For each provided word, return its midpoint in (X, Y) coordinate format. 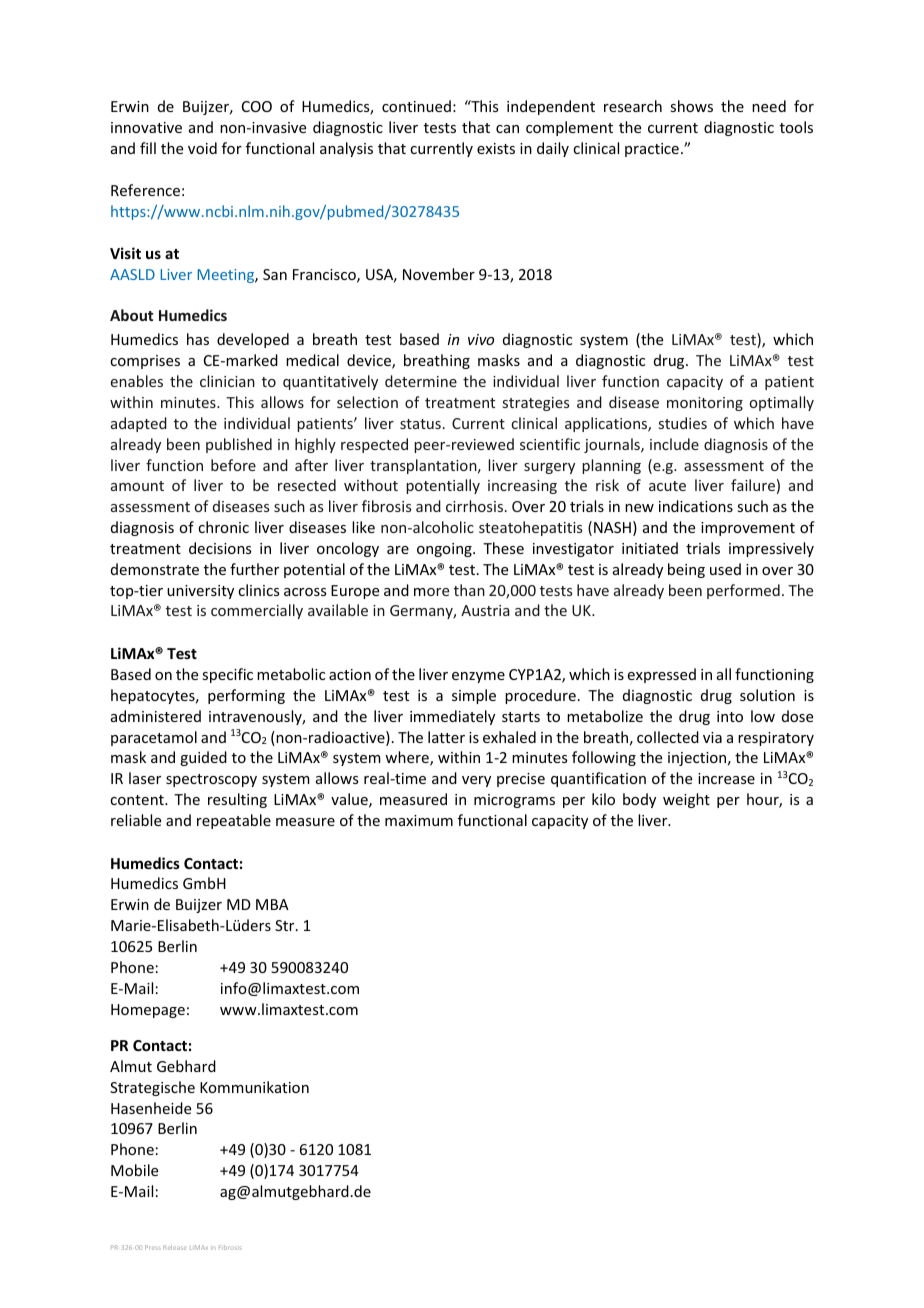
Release (175, 1247)
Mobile (134, 1170)
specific (227, 675)
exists (496, 148)
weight (686, 800)
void (202, 148)
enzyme (478, 677)
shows (691, 106)
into (730, 716)
